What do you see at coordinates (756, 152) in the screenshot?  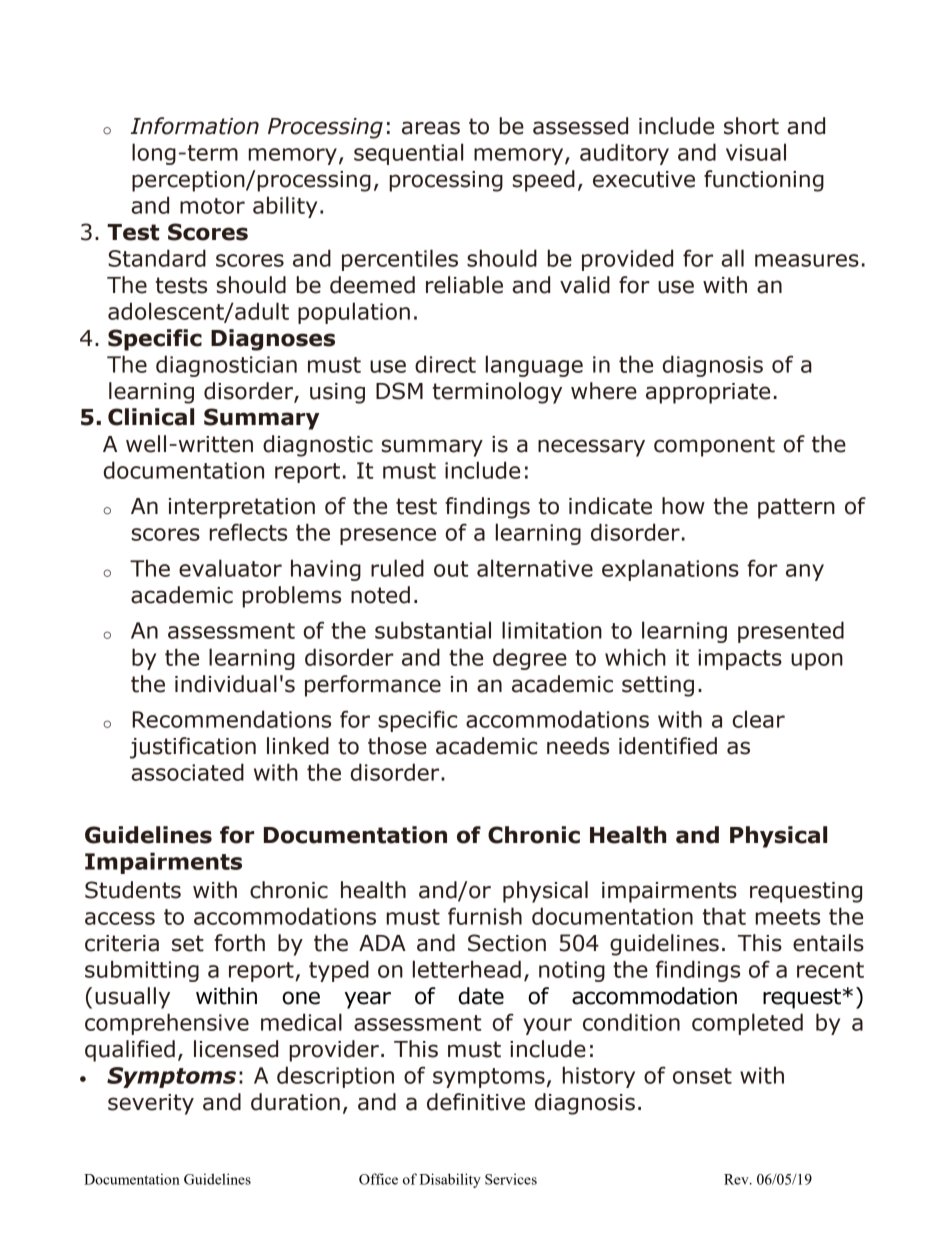 I see `visual` at bounding box center [756, 152].
